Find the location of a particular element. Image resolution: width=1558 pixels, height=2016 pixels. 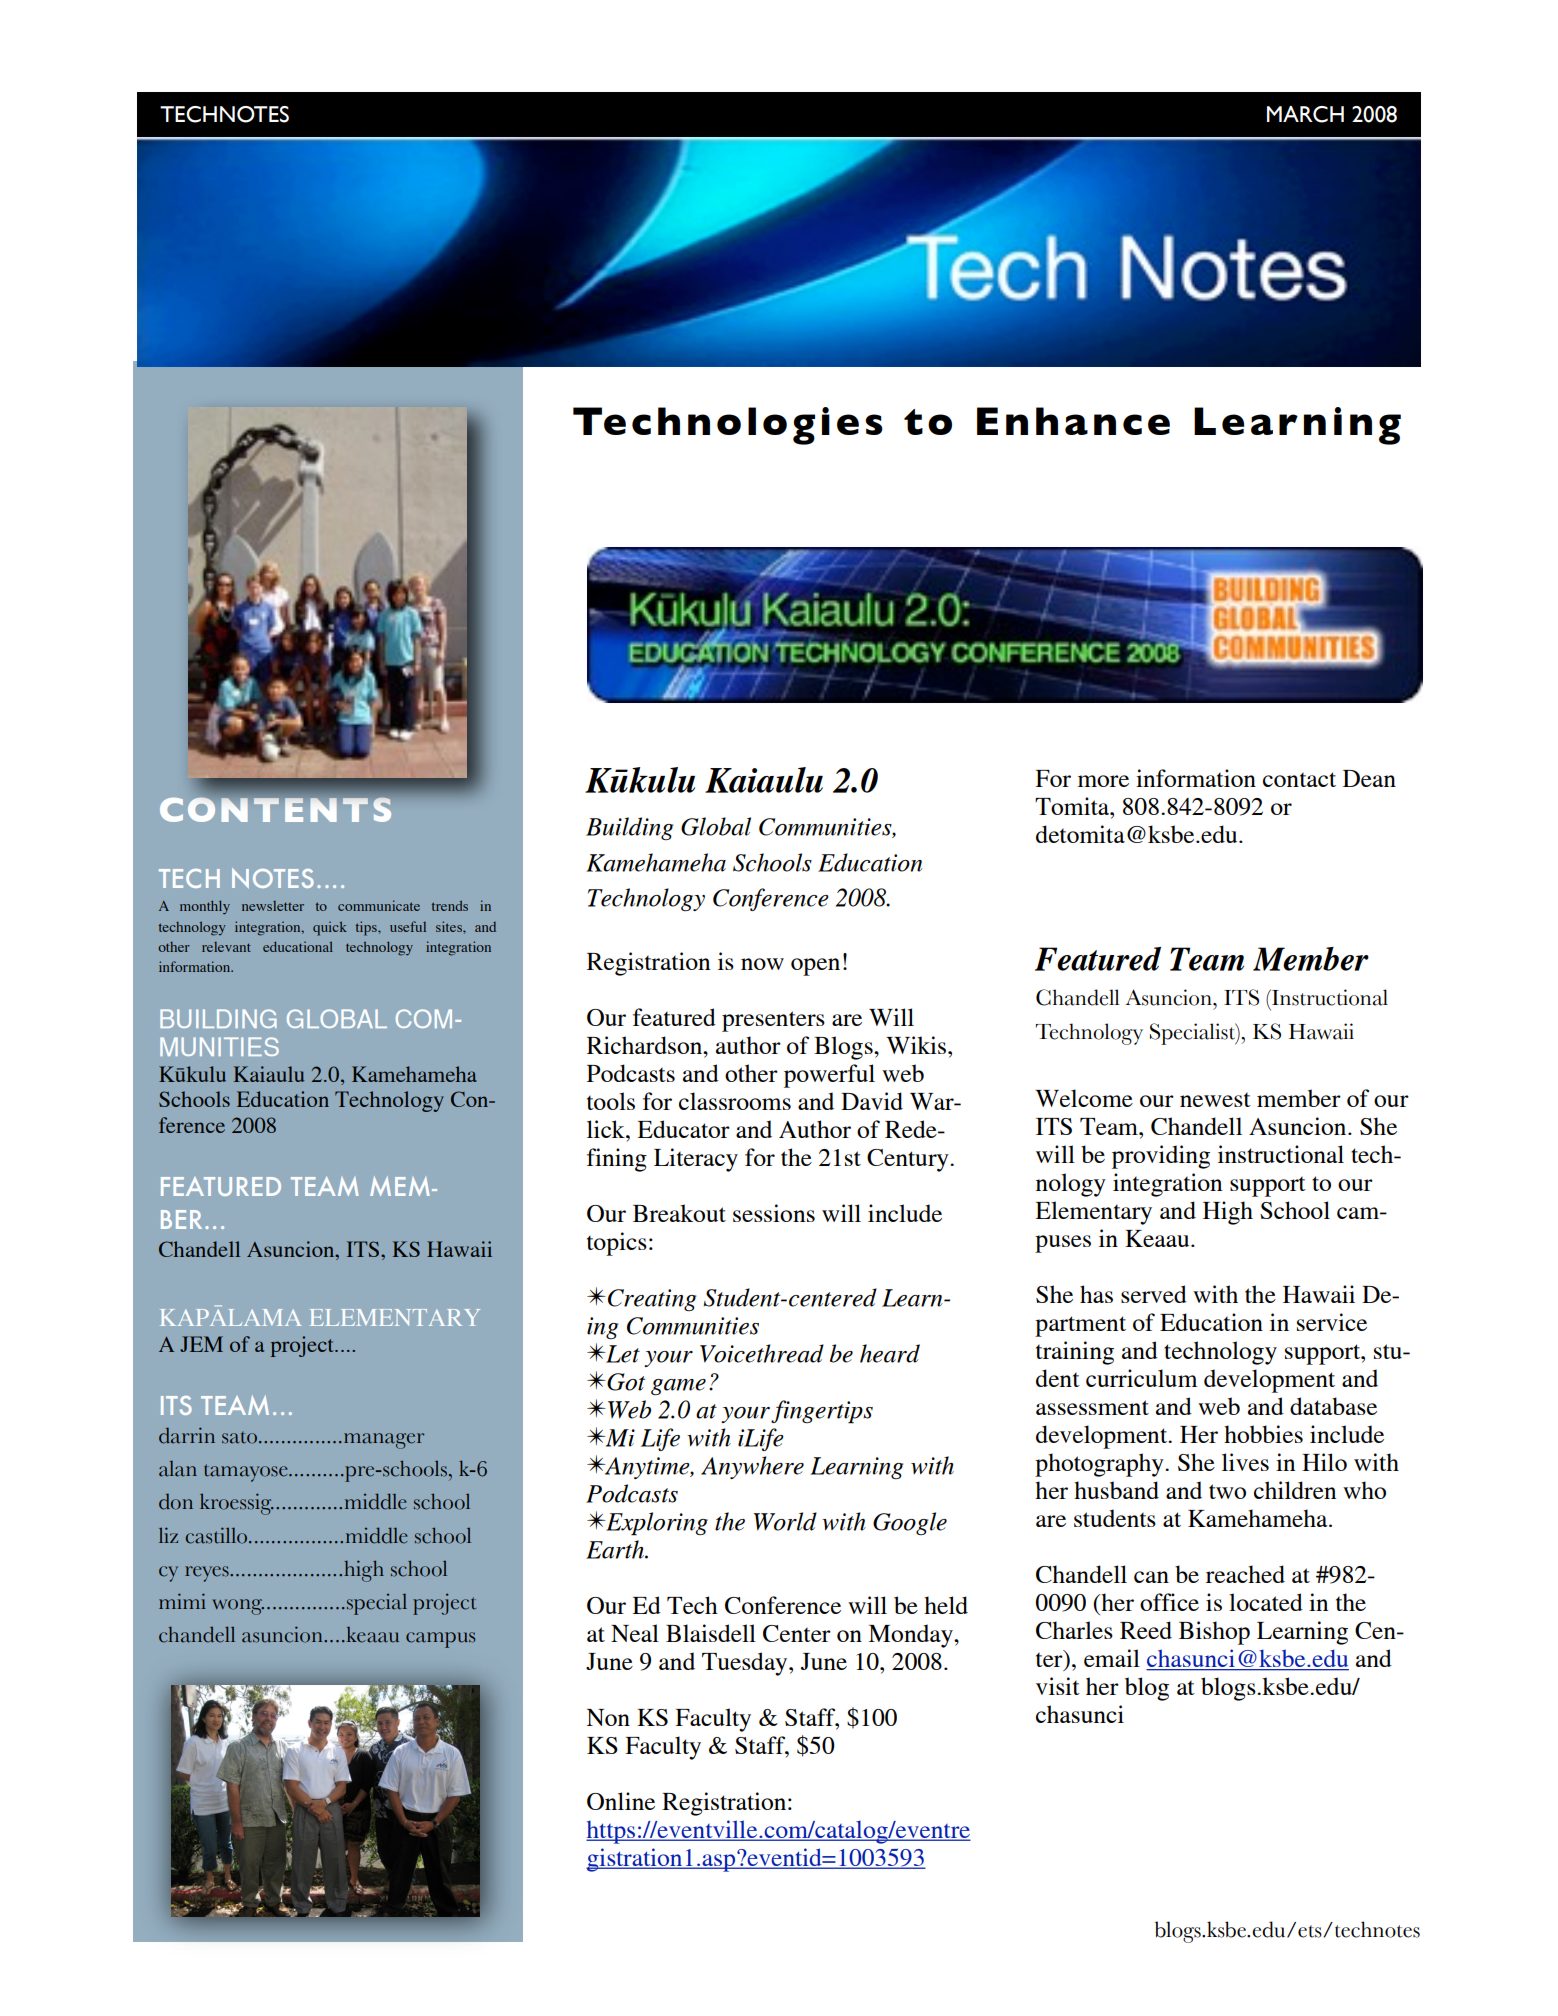

JEM is located at coordinates (201, 1344).
